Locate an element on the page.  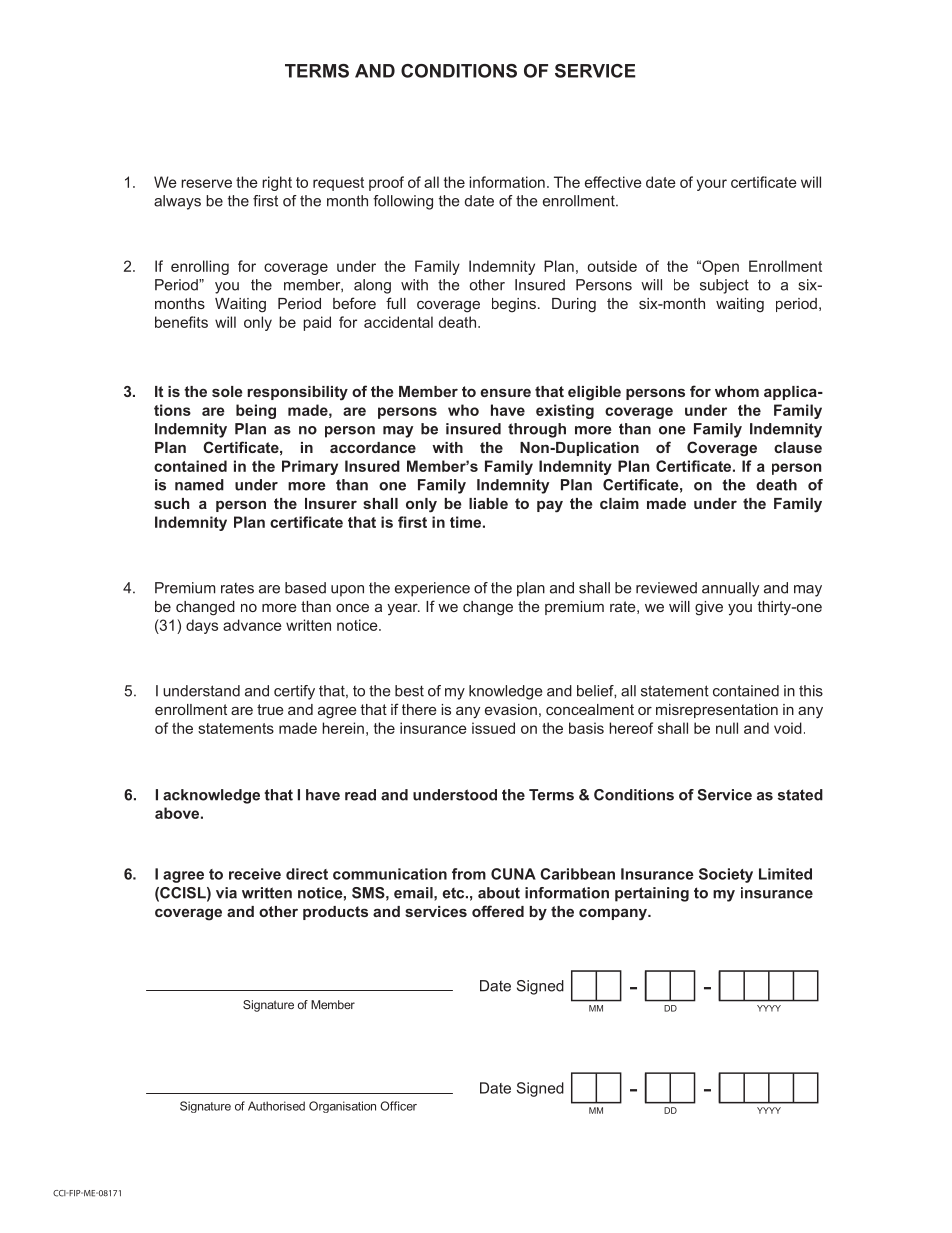
ensure is located at coordinates (506, 392).
